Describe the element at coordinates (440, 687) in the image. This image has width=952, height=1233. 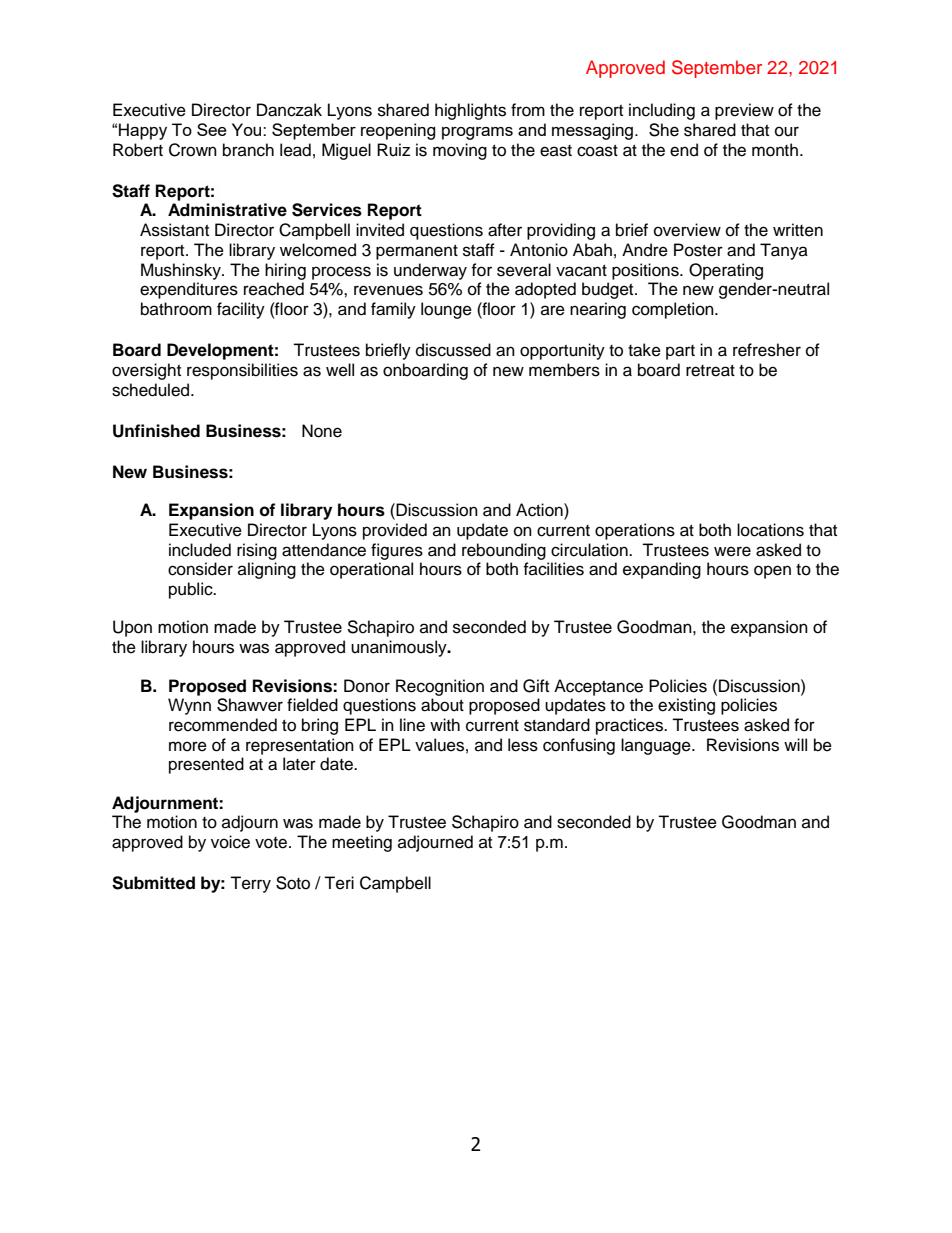
I see `Recognition` at that location.
